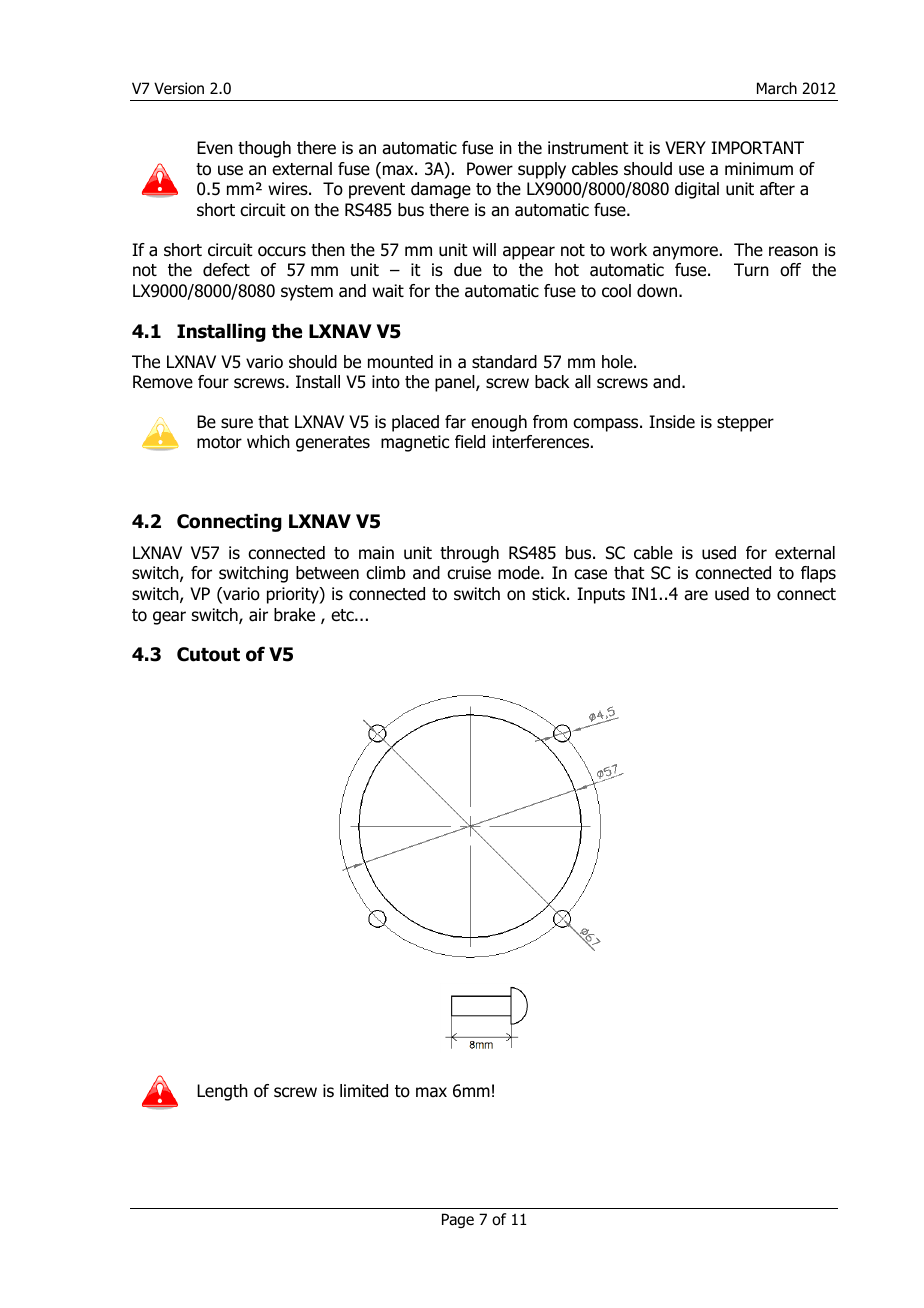 The image size is (924, 1308). What do you see at coordinates (470, 442) in the screenshot?
I see `field` at bounding box center [470, 442].
